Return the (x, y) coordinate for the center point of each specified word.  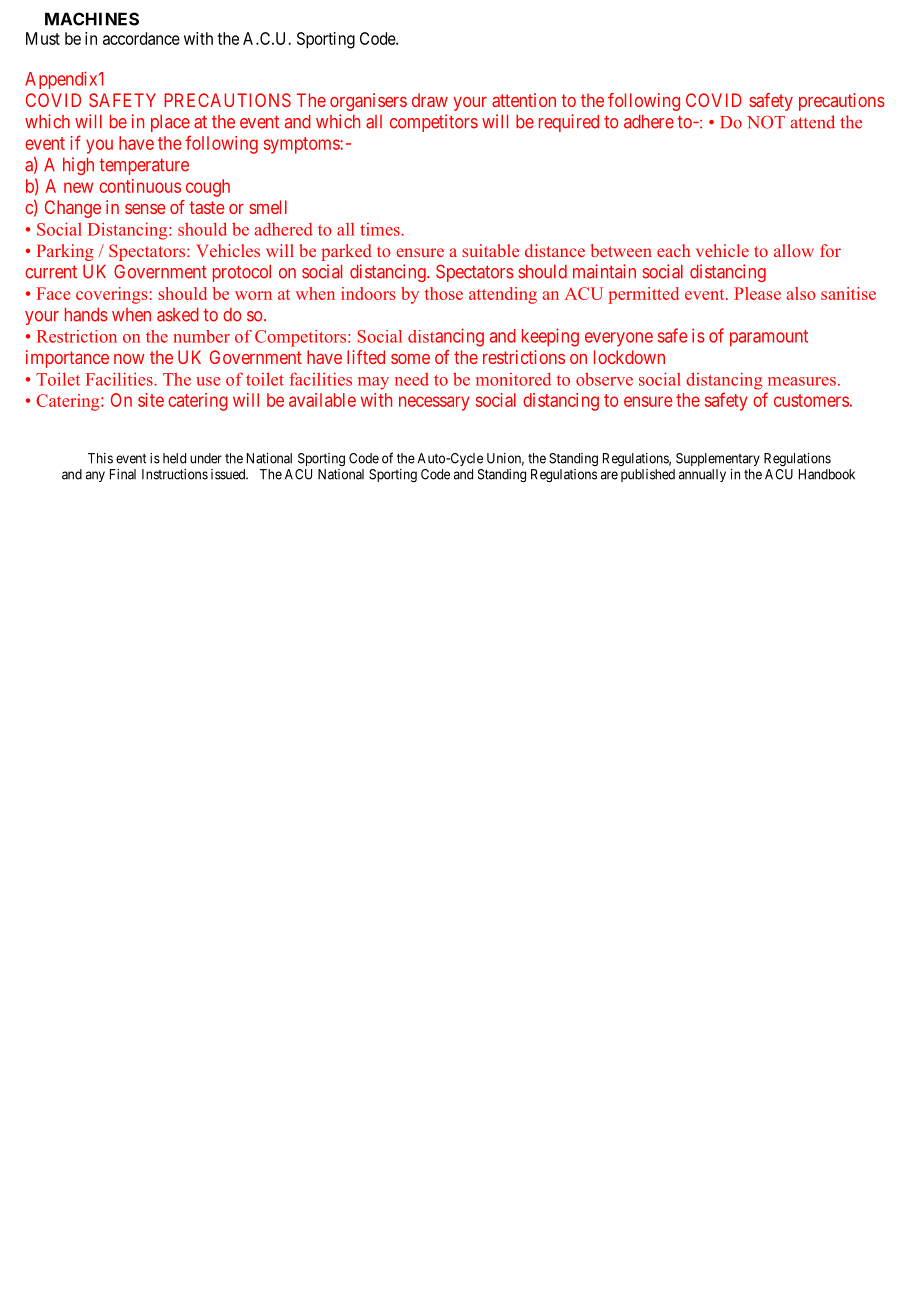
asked (178, 314)
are (609, 475)
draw (430, 100)
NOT (766, 122)
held (174, 458)
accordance (141, 38)
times (381, 229)
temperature (144, 166)
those (444, 293)
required (569, 123)
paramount (769, 338)
